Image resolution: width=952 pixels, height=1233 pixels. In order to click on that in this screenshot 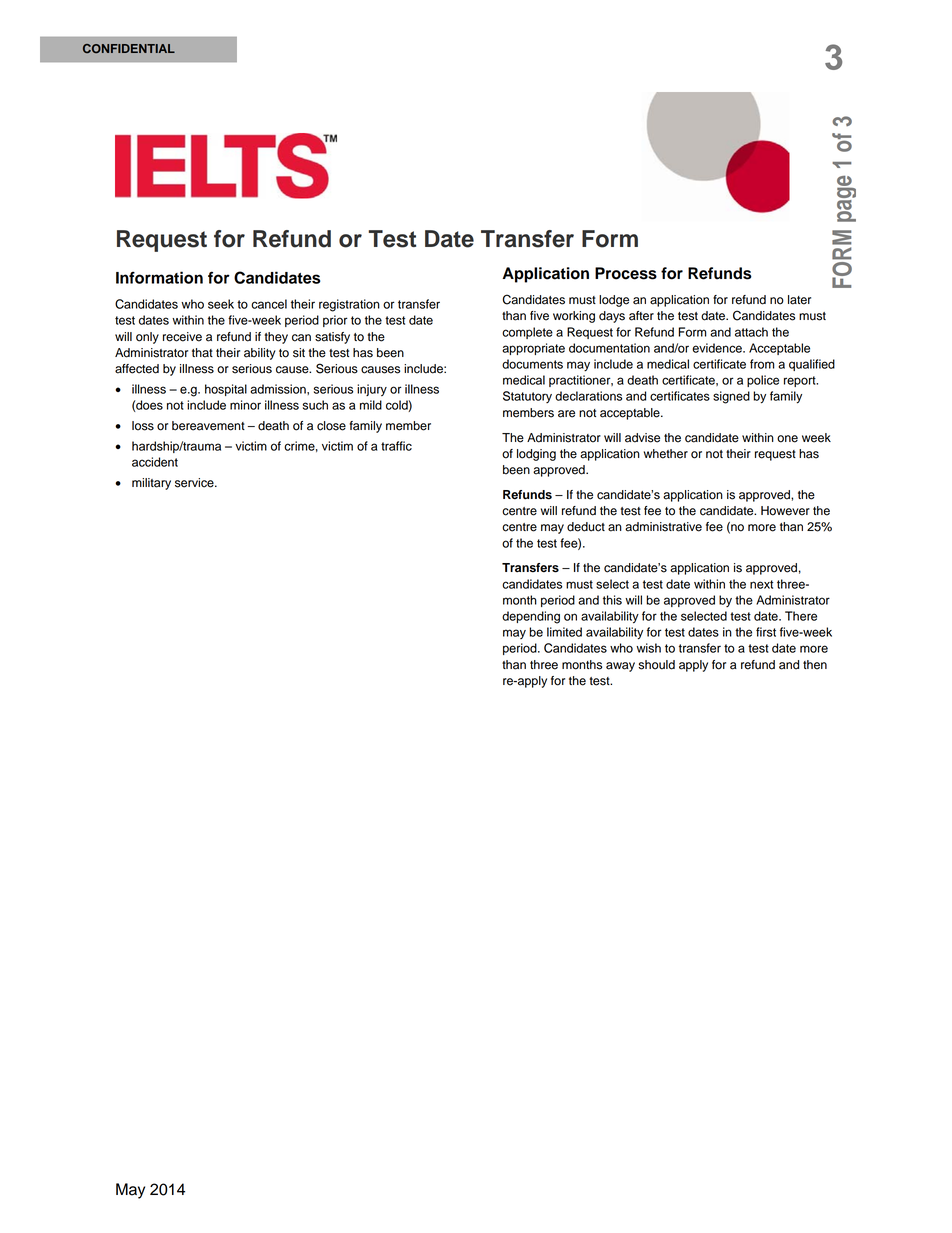, I will do `click(202, 353)`.
